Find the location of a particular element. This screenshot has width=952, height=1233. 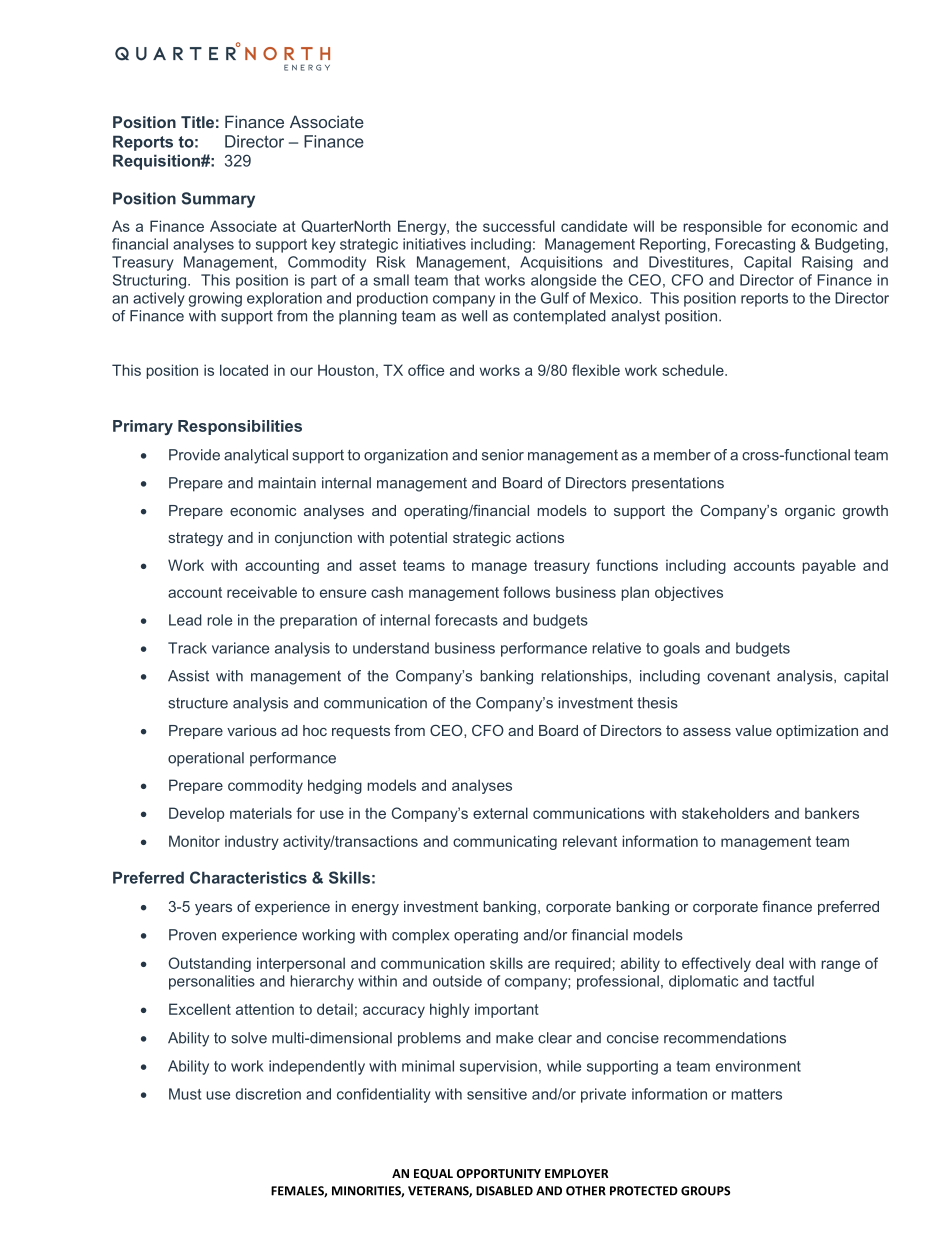

discretion is located at coordinates (268, 1094).
